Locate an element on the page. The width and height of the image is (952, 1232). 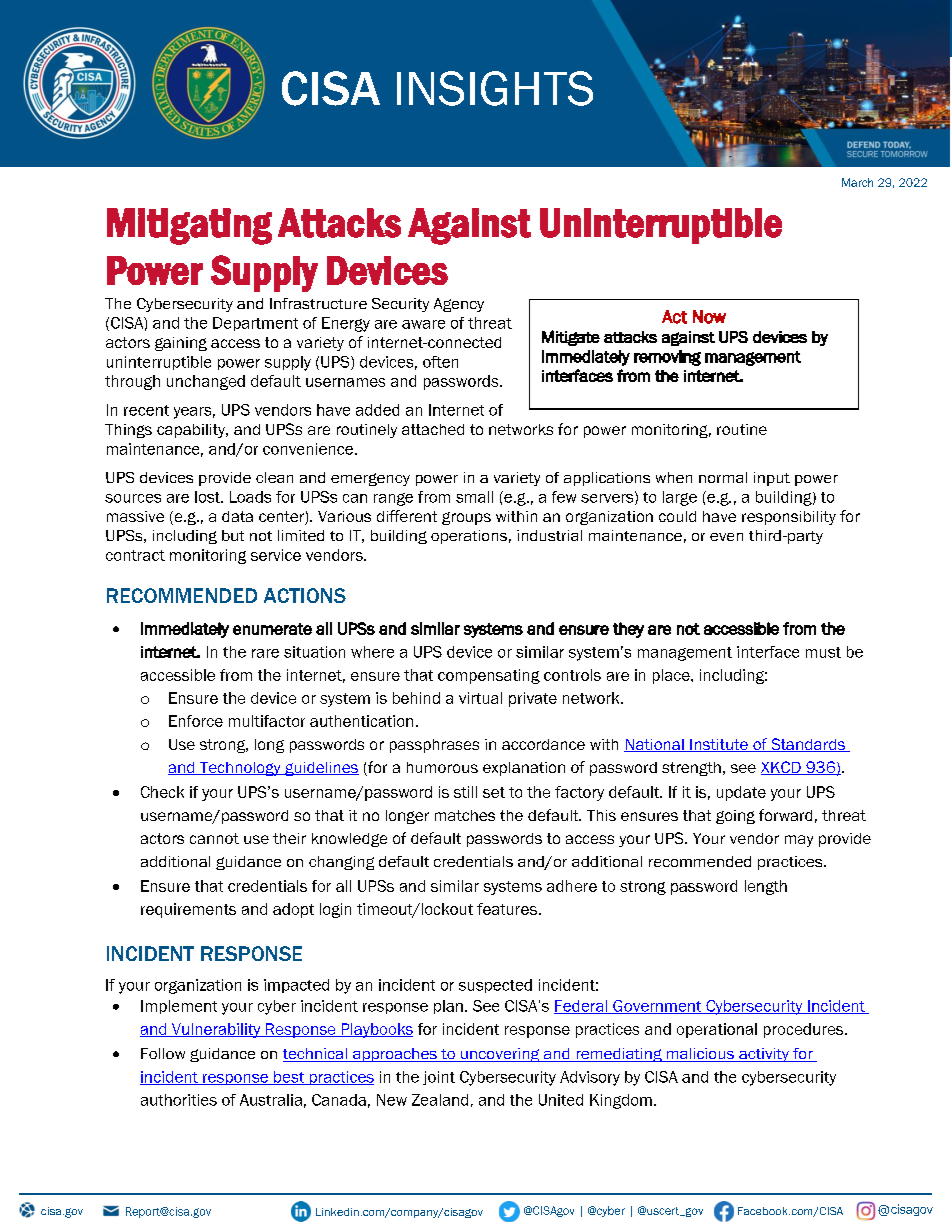
March is located at coordinates (857, 182).
